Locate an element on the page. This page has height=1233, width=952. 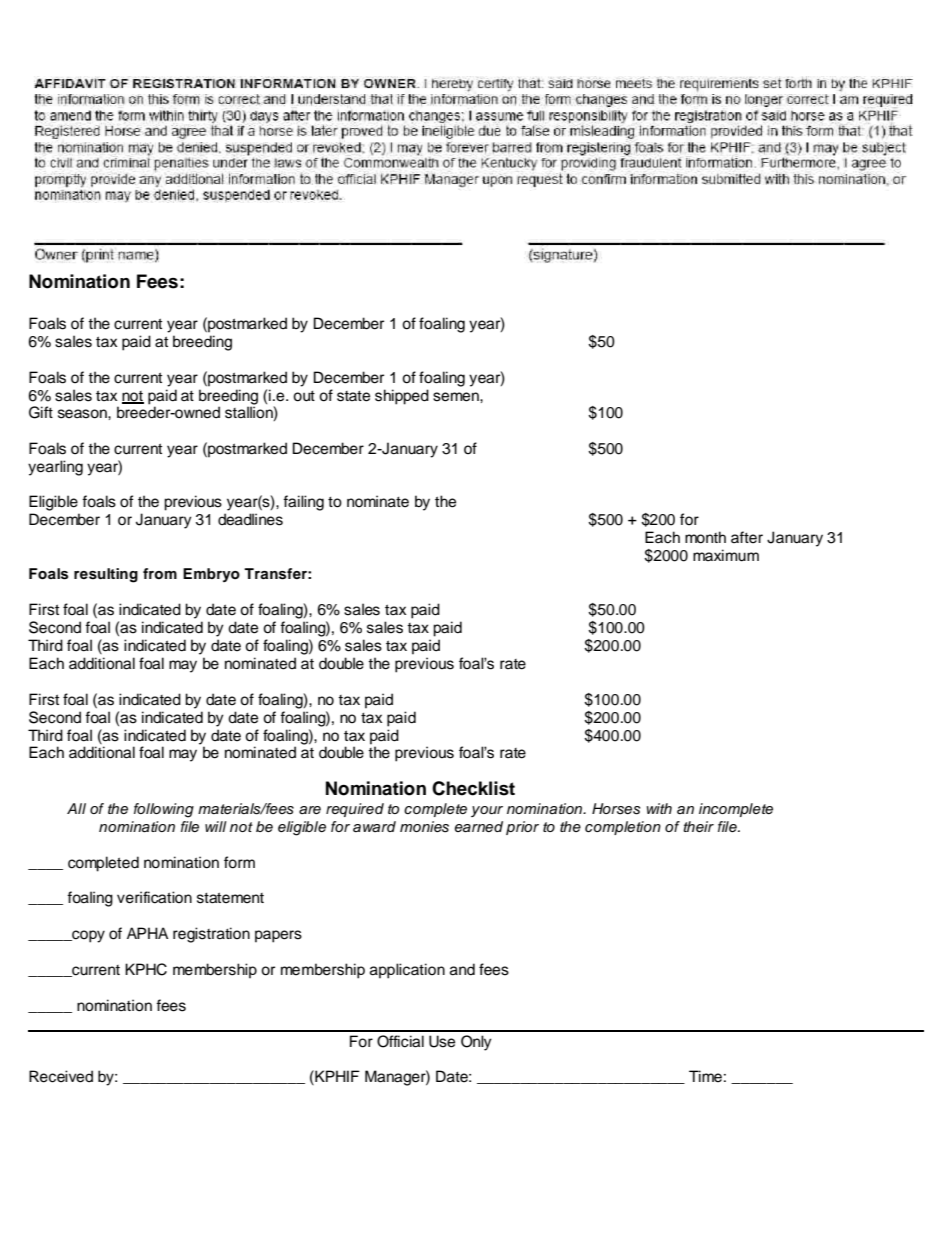
verification is located at coordinates (154, 897).
